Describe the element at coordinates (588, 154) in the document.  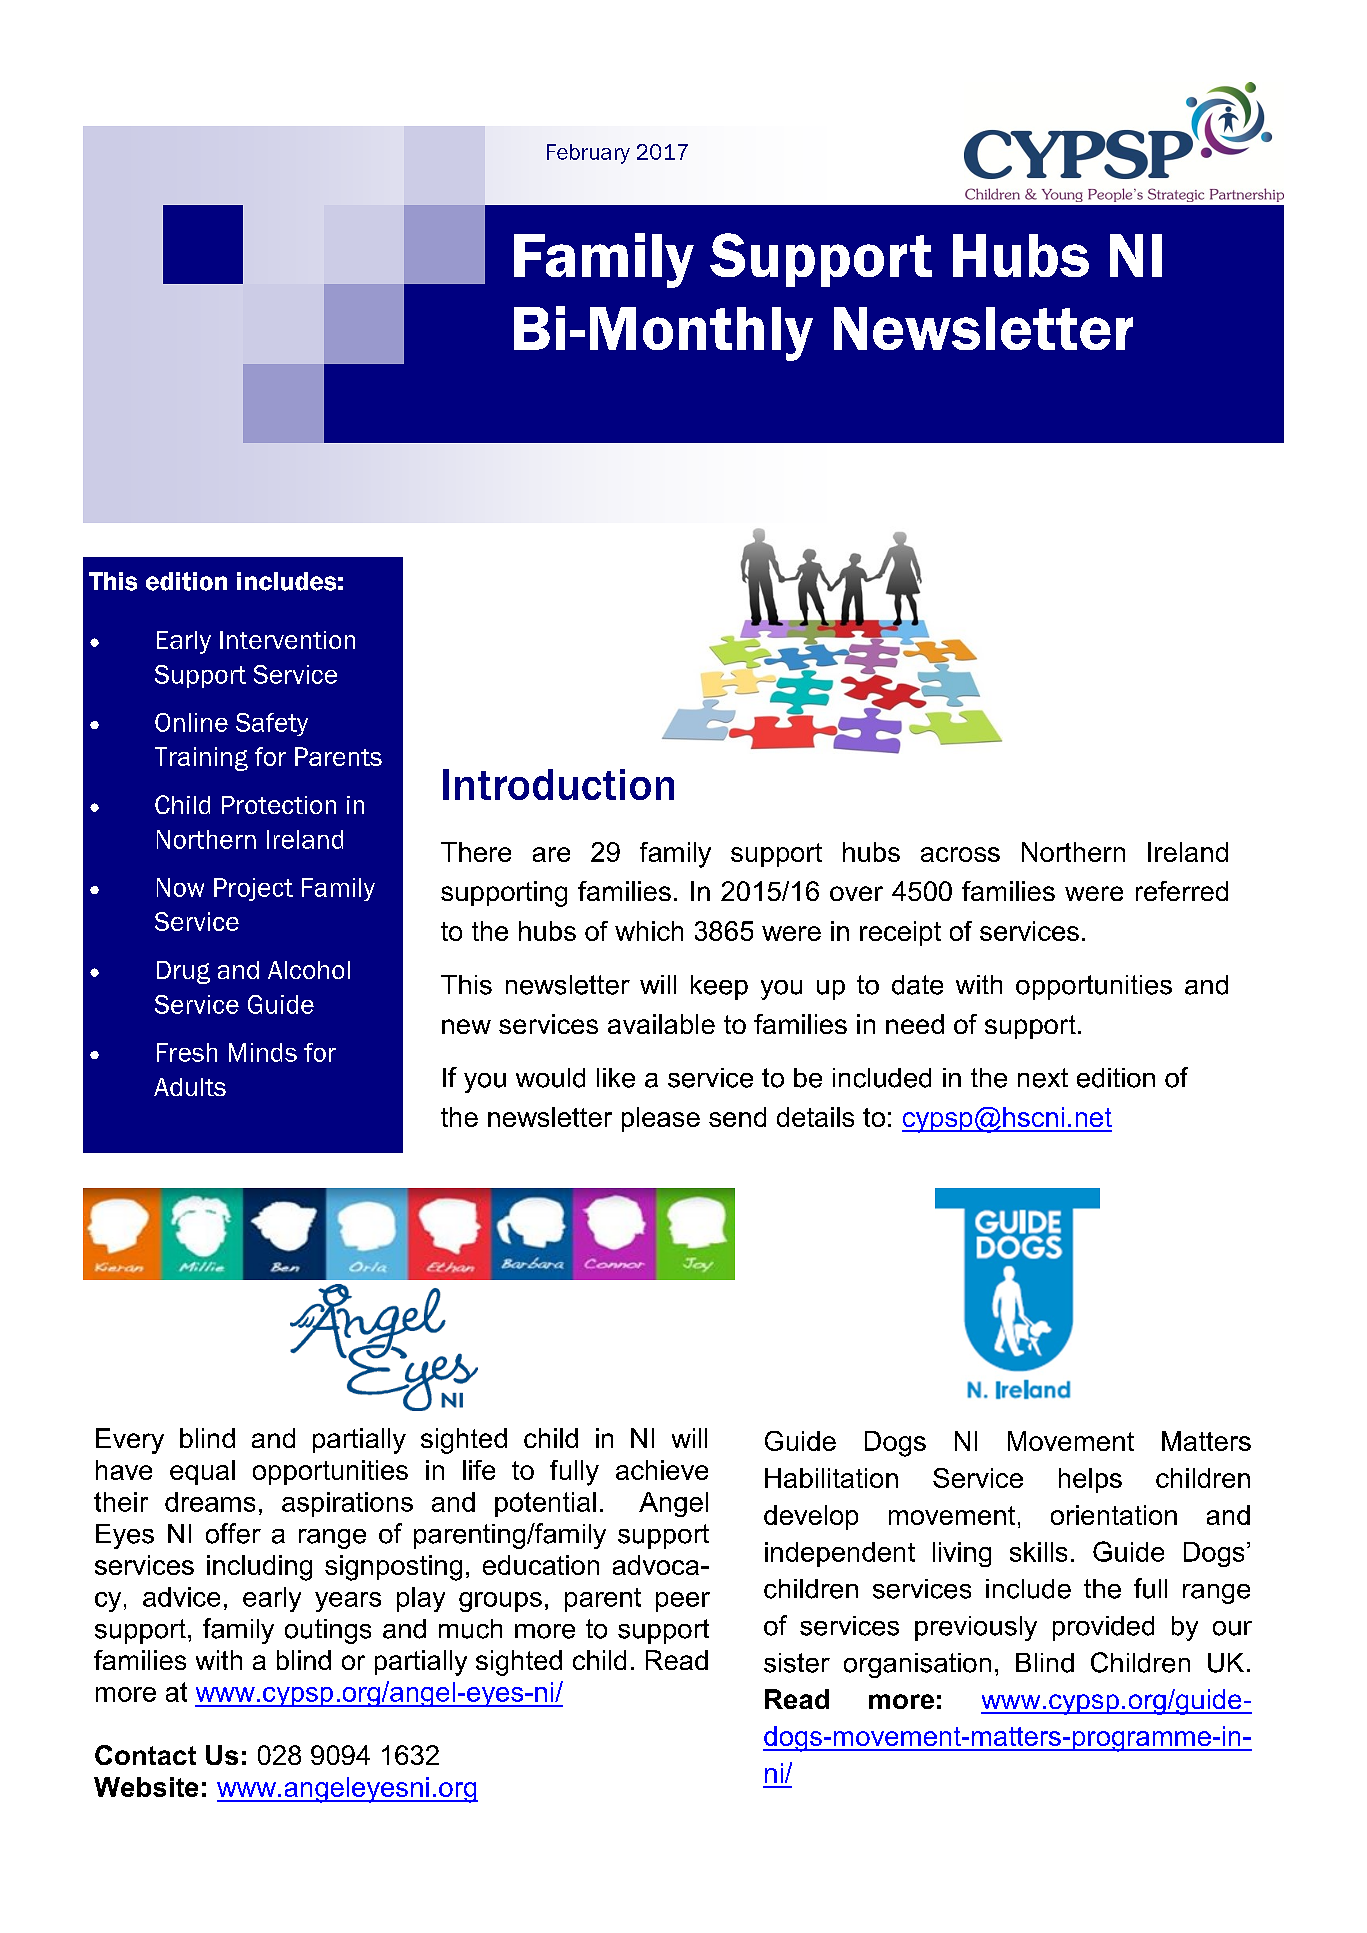
I see `February` at that location.
